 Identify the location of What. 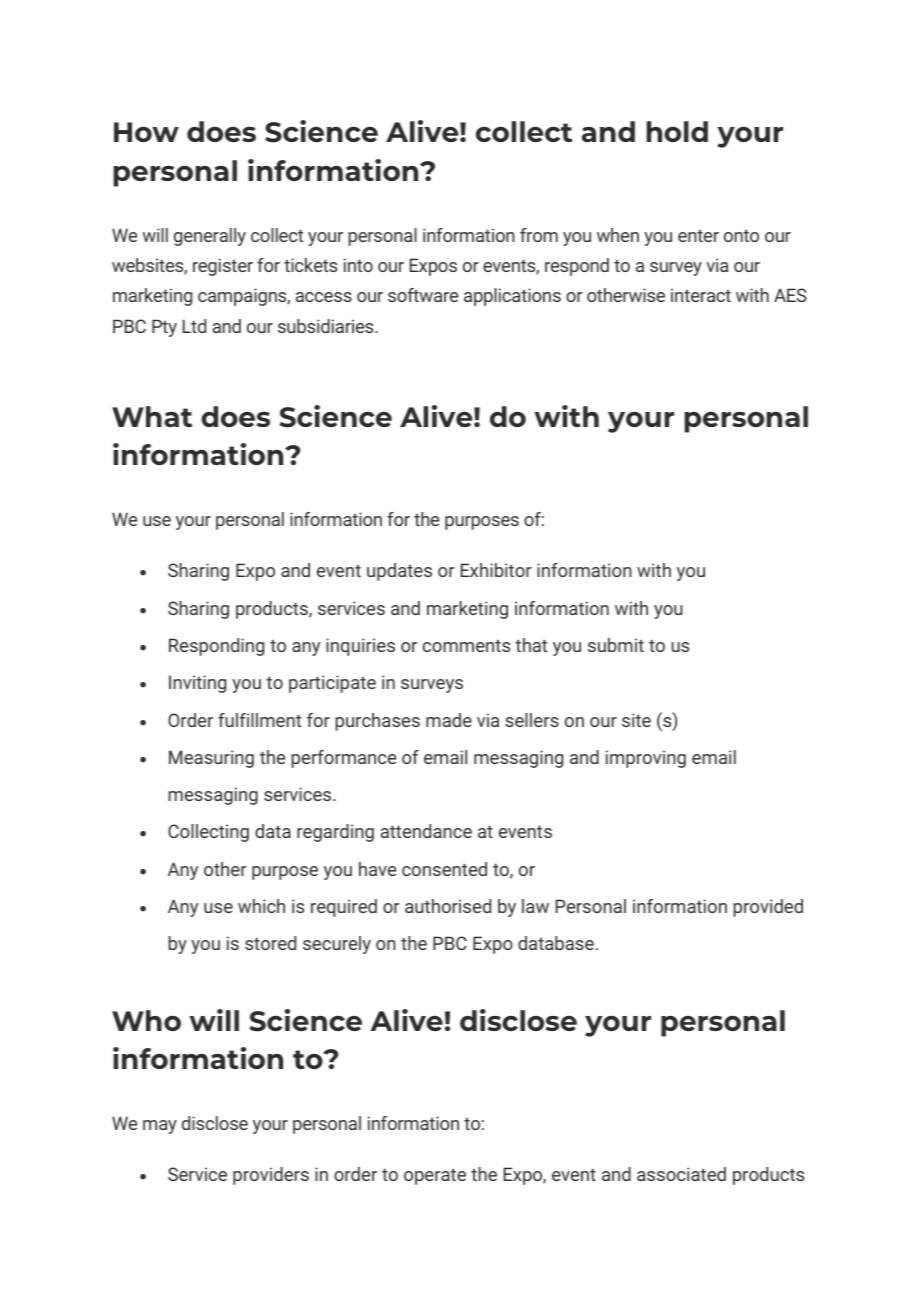
(152, 416).
